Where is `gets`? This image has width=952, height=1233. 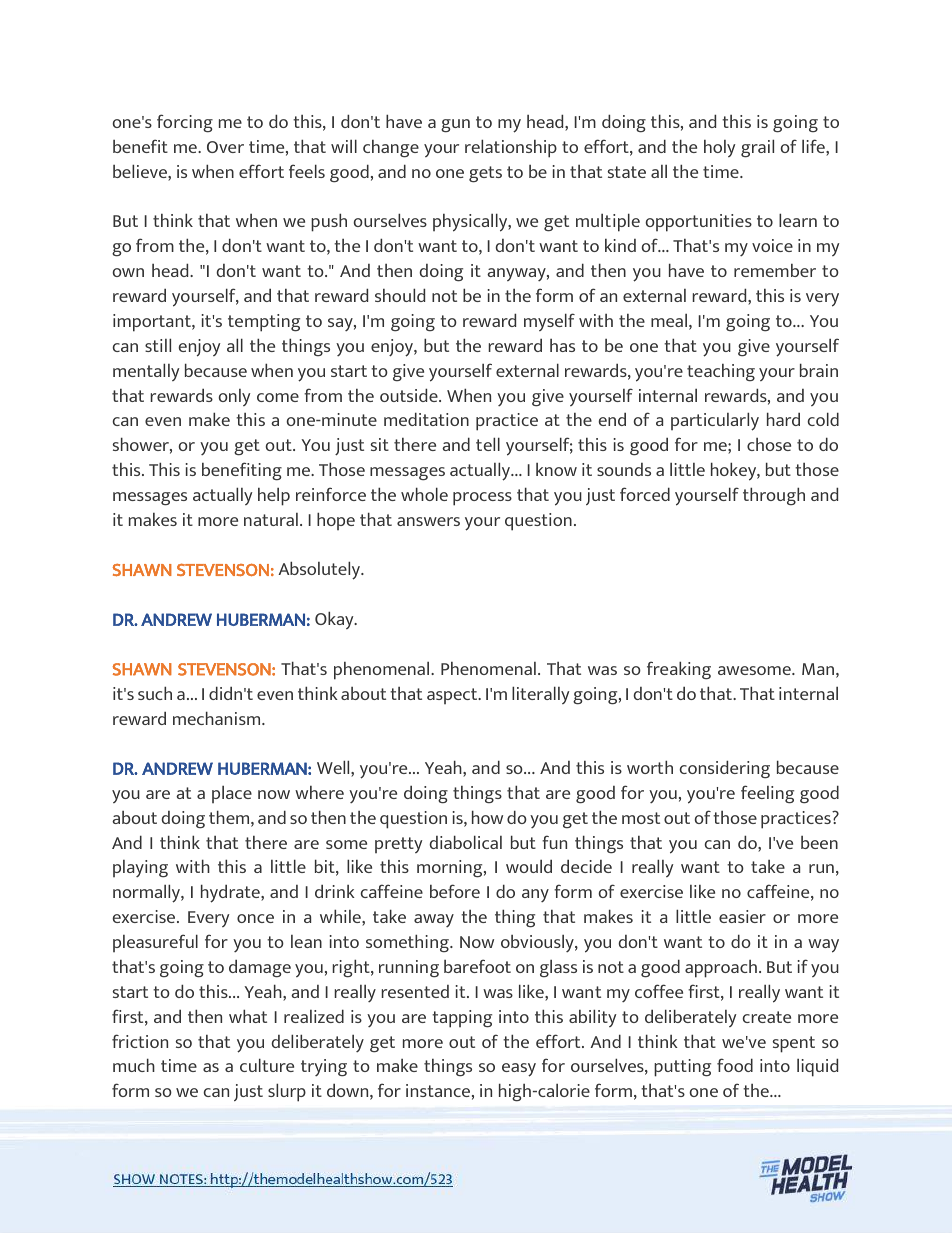
gets is located at coordinates (485, 174).
